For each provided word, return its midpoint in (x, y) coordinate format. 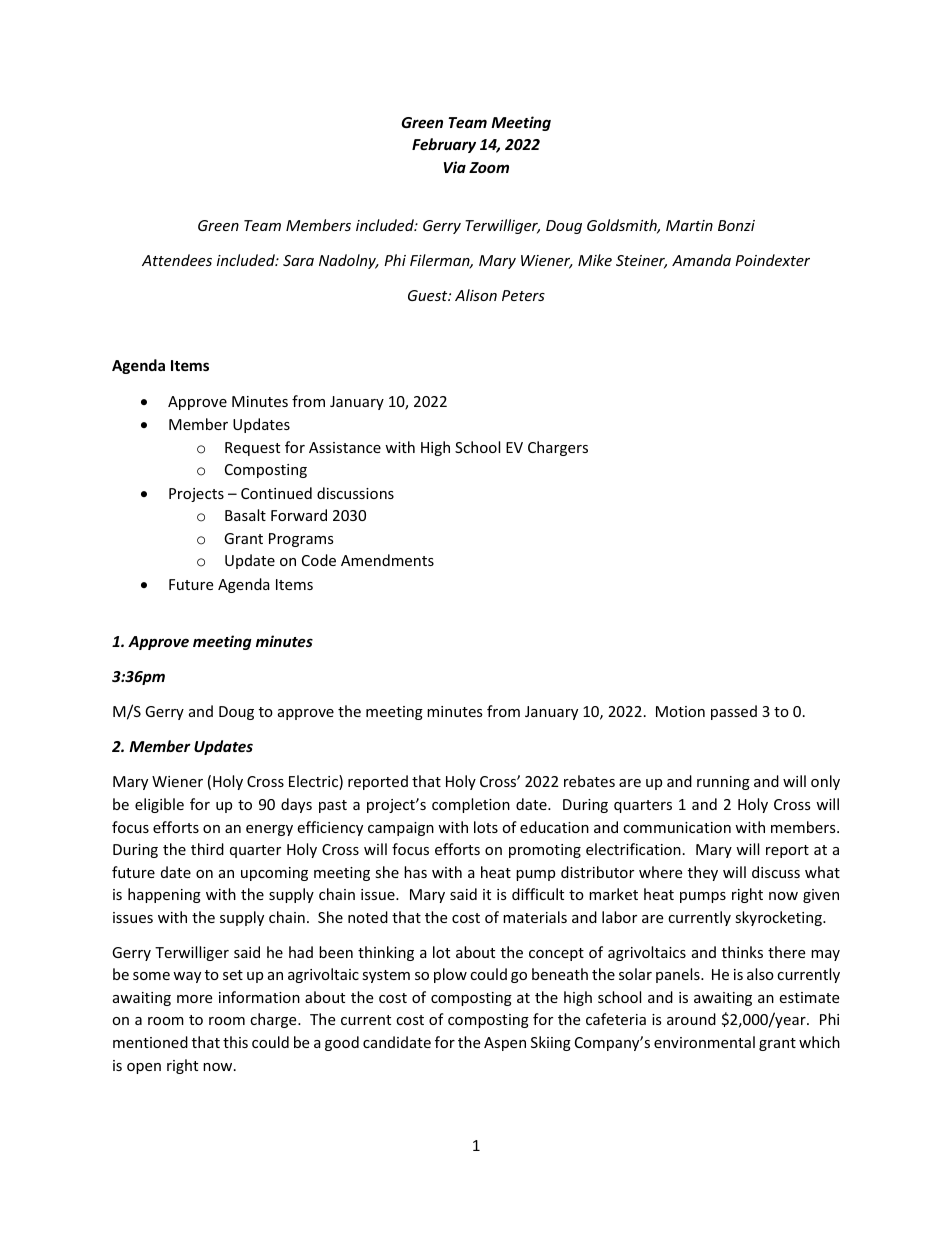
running (723, 783)
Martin (689, 225)
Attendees (177, 260)
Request (252, 449)
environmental (704, 1042)
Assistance (345, 447)
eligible (159, 805)
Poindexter (772, 260)
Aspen (505, 1044)
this (235, 1042)
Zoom (489, 167)
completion (471, 805)
